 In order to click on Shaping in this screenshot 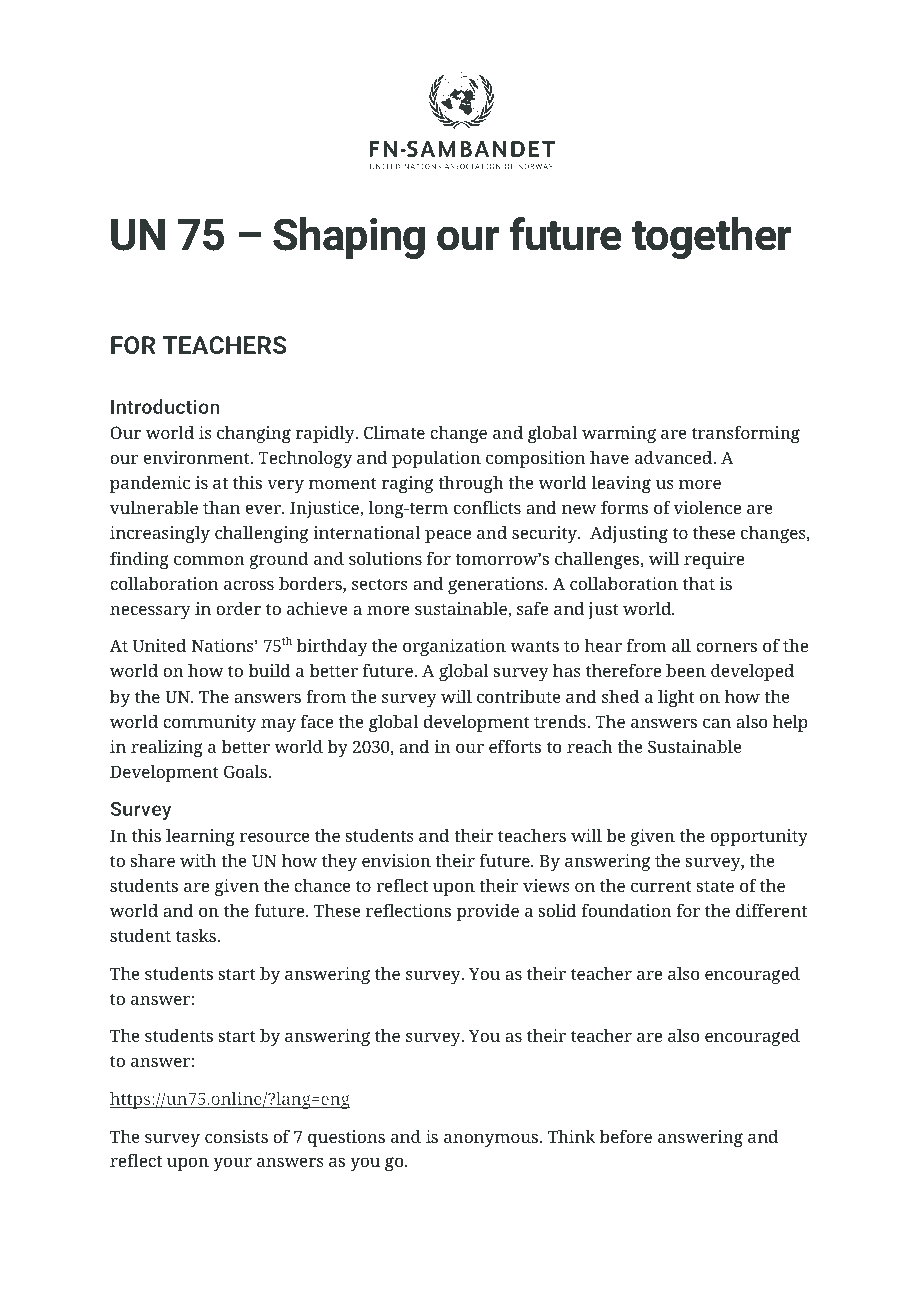, I will do `click(349, 238)`.
